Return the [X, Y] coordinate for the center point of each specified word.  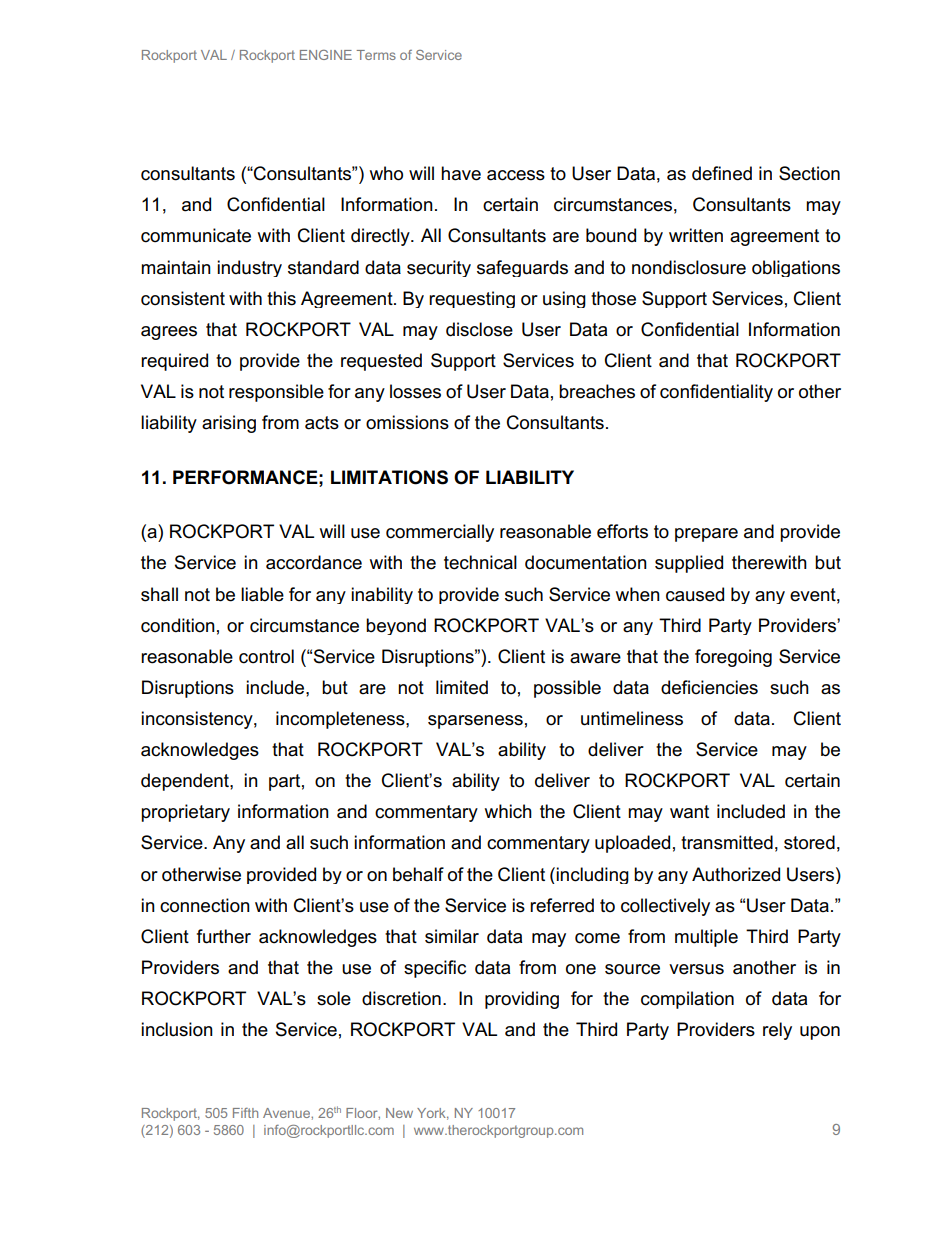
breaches [597, 391]
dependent [186, 782]
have [461, 173]
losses [415, 391]
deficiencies [709, 687]
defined [722, 173]
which [508, 811]
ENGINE [326, 55]
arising [229, 424]
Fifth [245, 1113]
